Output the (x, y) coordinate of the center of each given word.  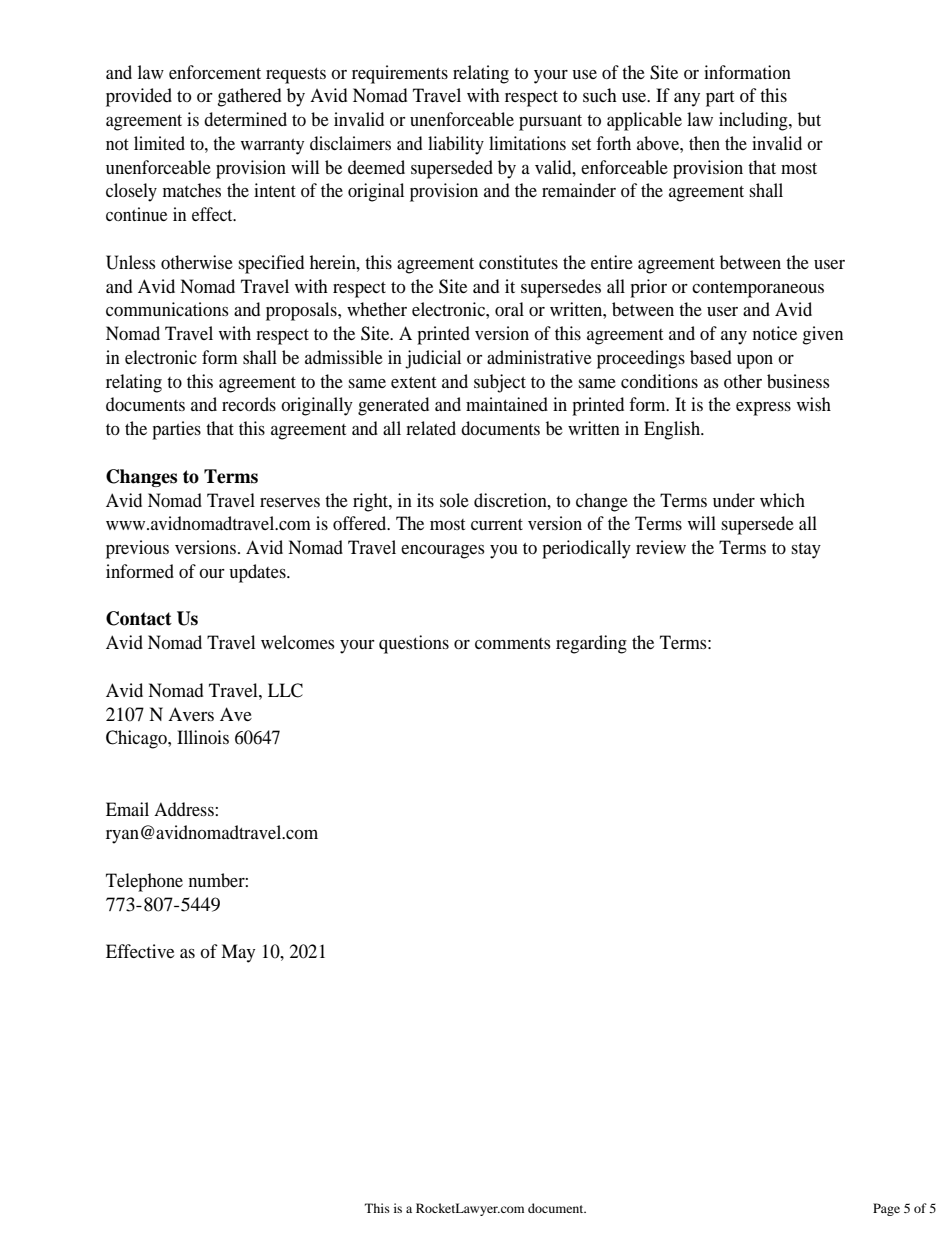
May (238, 953)
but (809, 119)
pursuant (550, 123)
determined (245, 119)
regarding (591, 644)
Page (886, 1209)
